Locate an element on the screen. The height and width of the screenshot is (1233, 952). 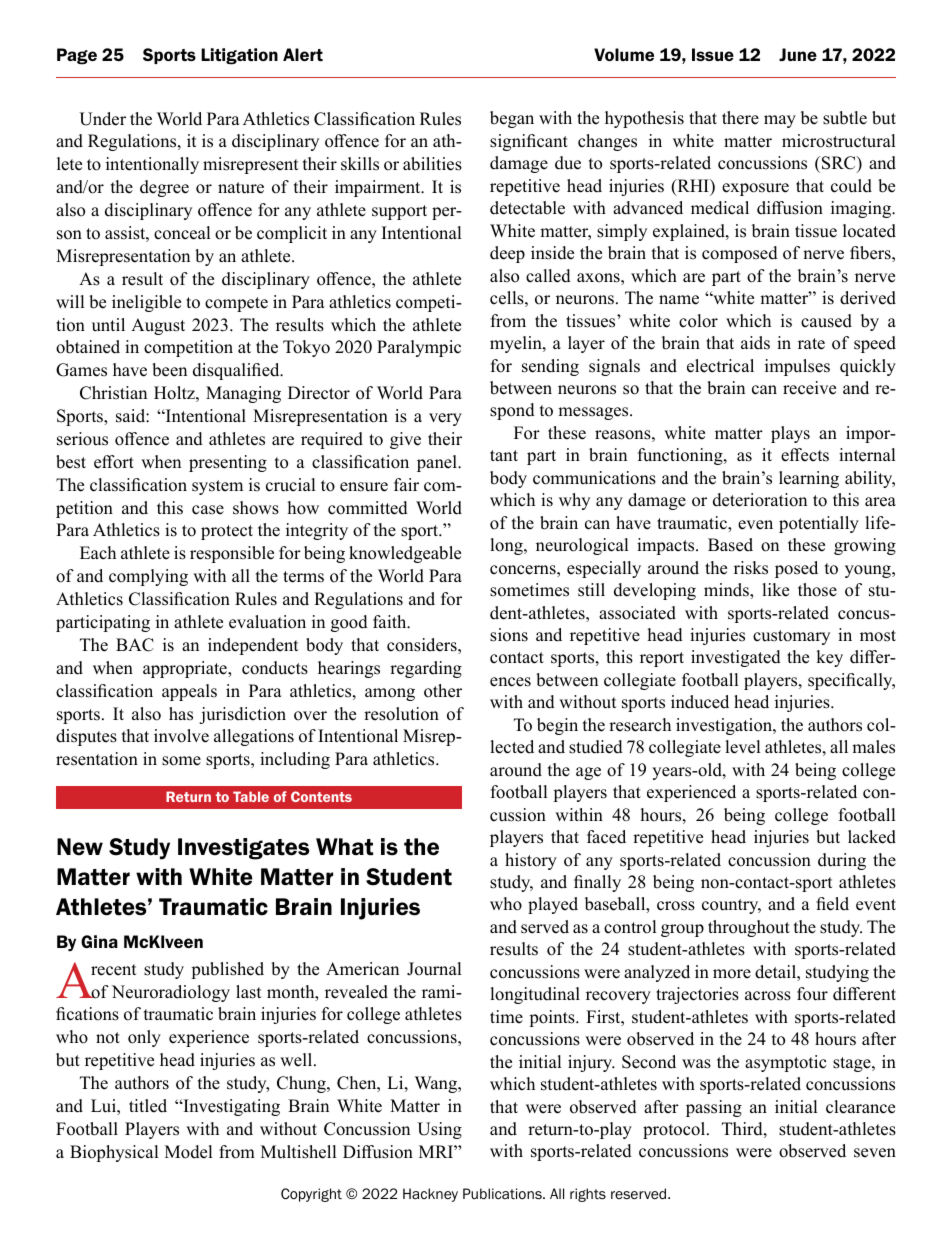
effort is located at coordinates (114, 462).
